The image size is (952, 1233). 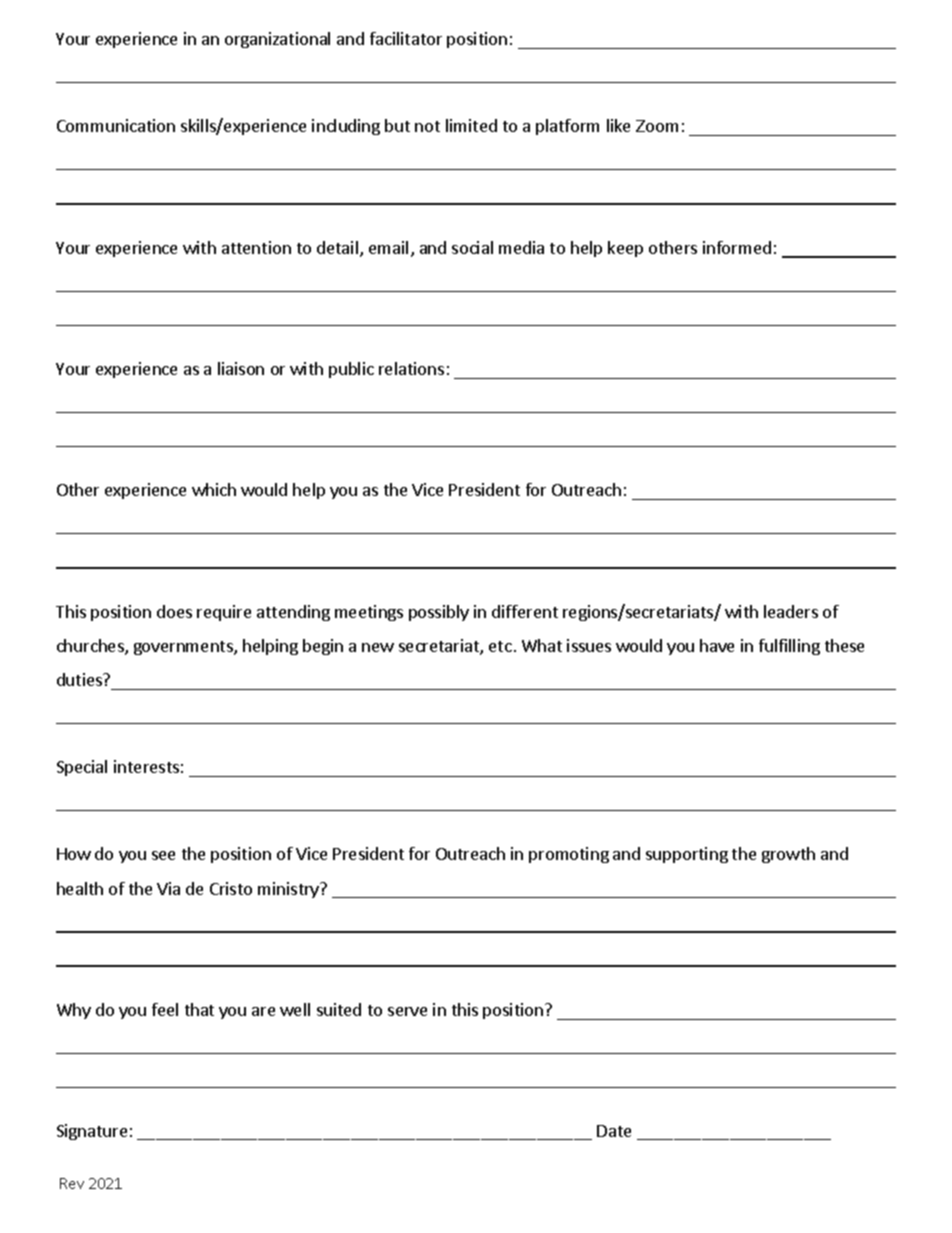 What do you see at coordinates (407, 1011) in the document?
I see `serve` at bounding box center [407, 1011].
